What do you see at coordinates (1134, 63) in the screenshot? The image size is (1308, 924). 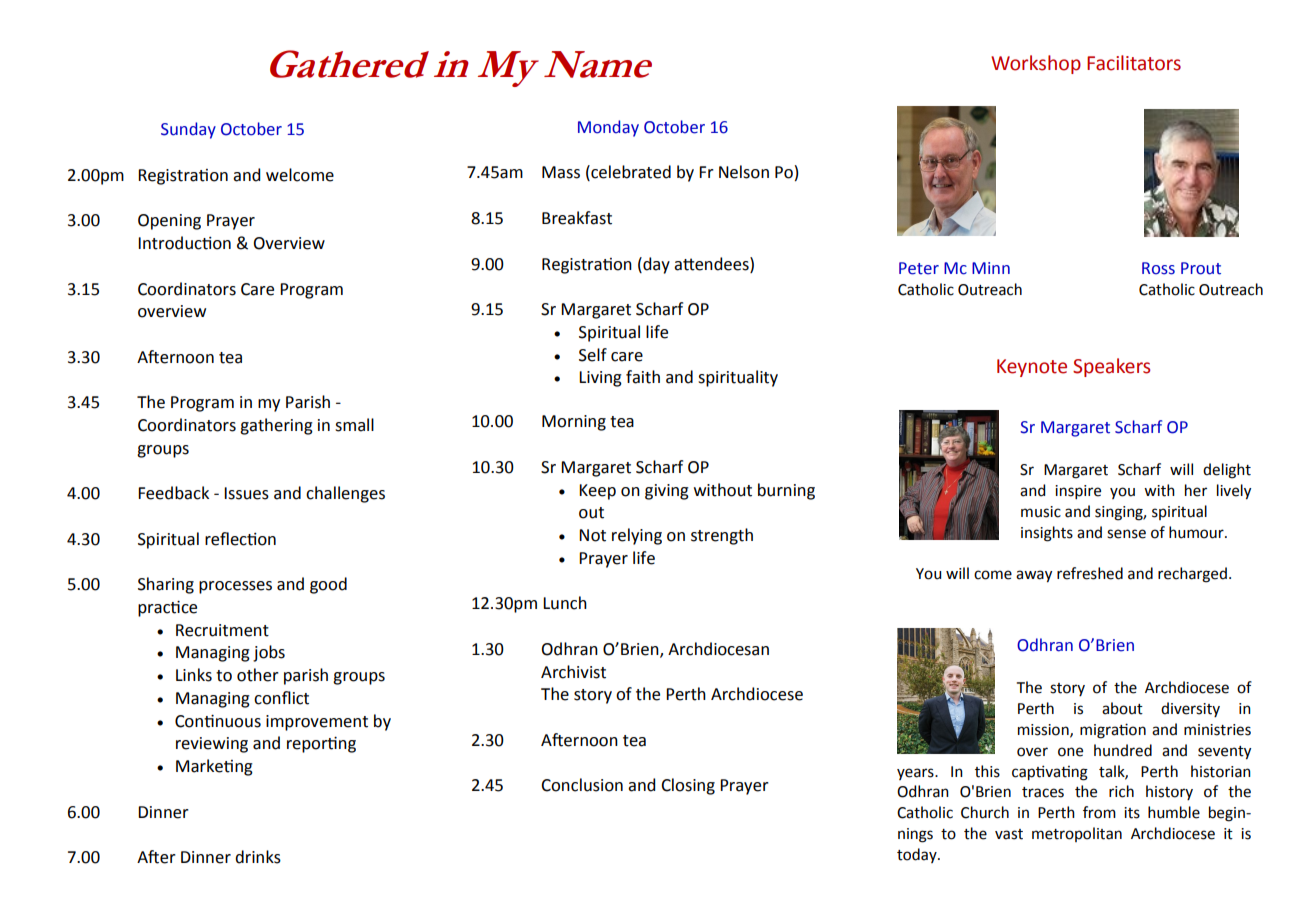 I see `Facilitators` at bounding box center [1134, 63].
